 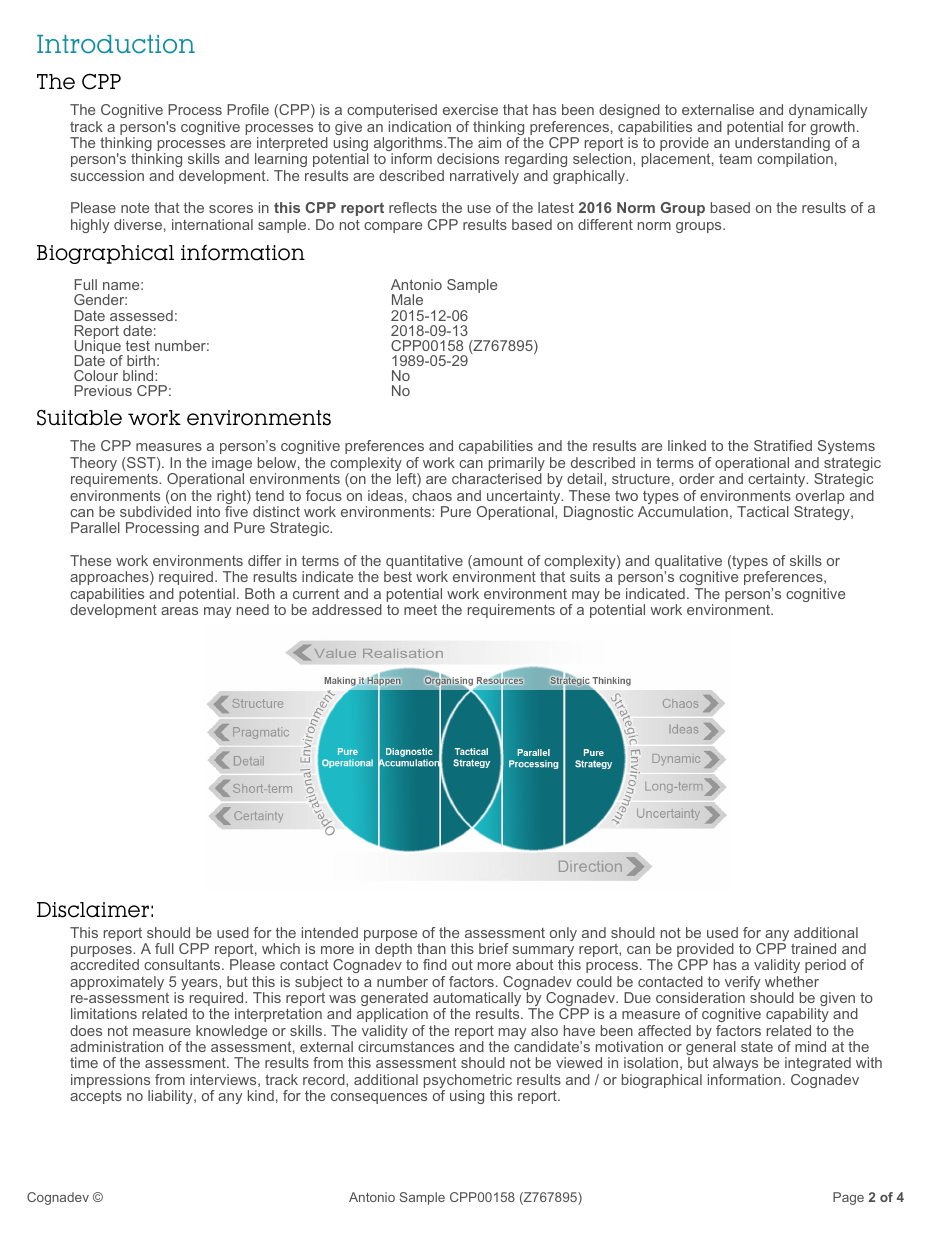 I want to click on Introduction, so click(x=116, y=44).
